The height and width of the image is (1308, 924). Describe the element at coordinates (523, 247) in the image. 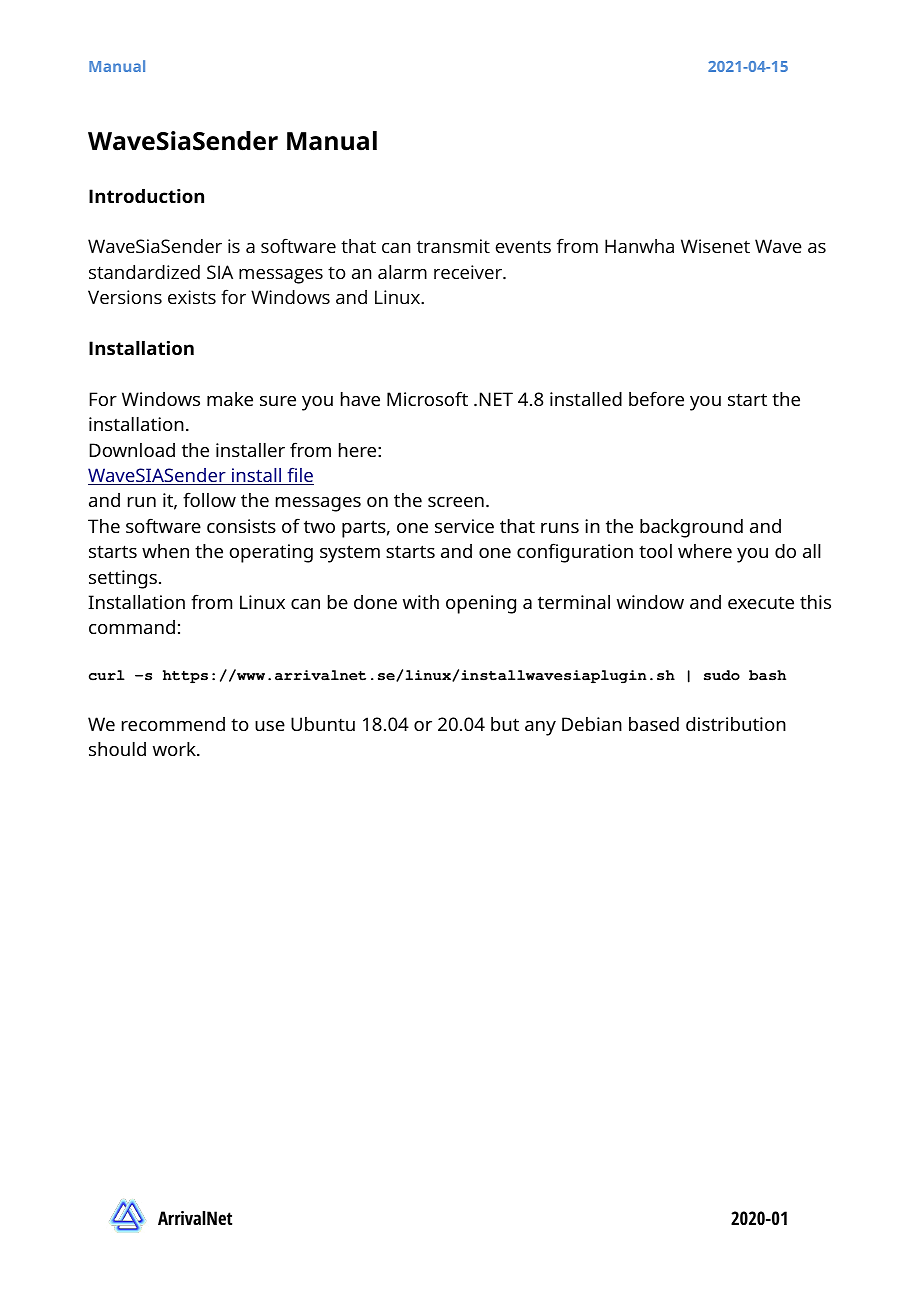

I see `events` at that location.
